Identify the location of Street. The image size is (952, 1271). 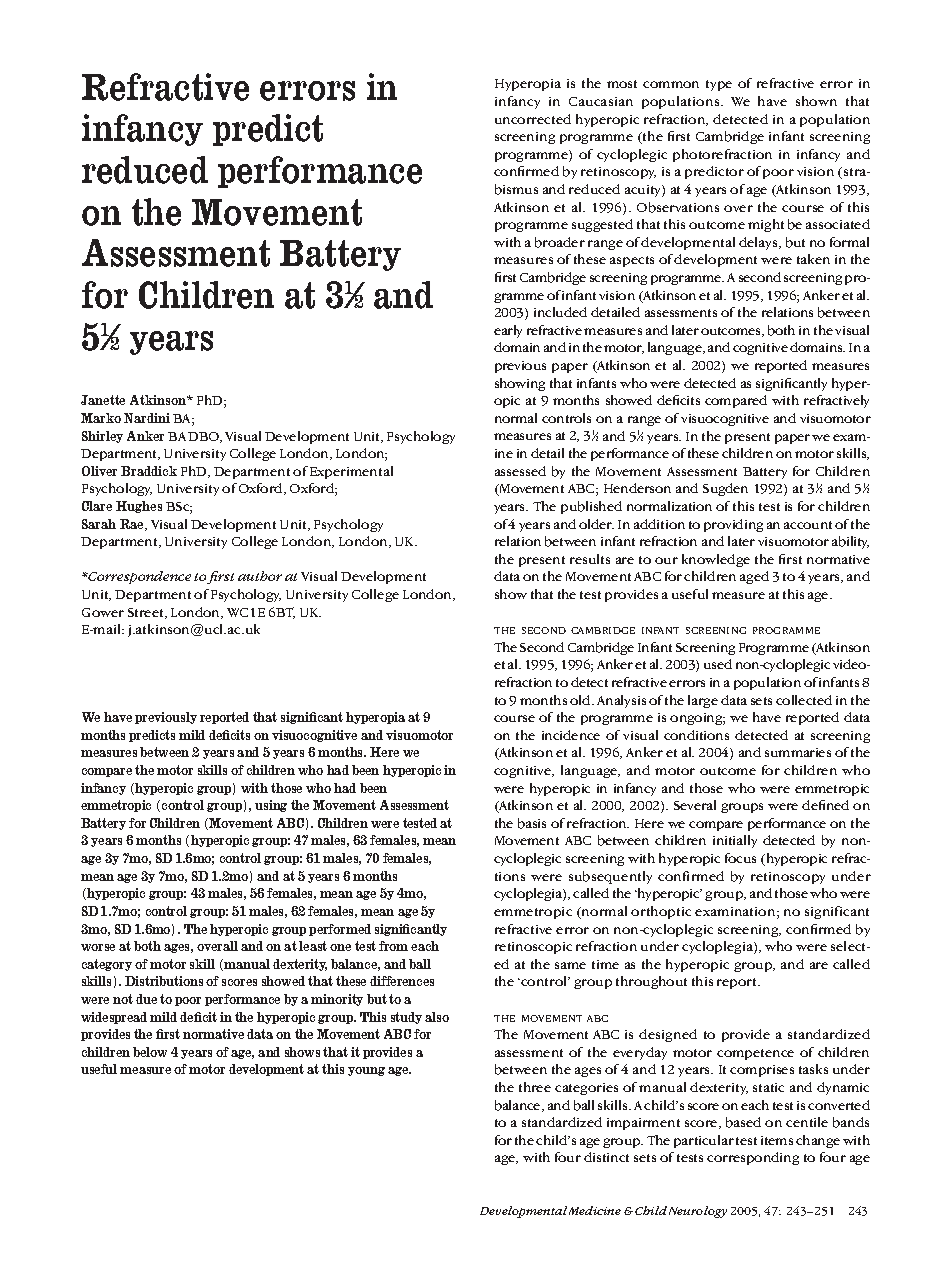
(147, 613).
